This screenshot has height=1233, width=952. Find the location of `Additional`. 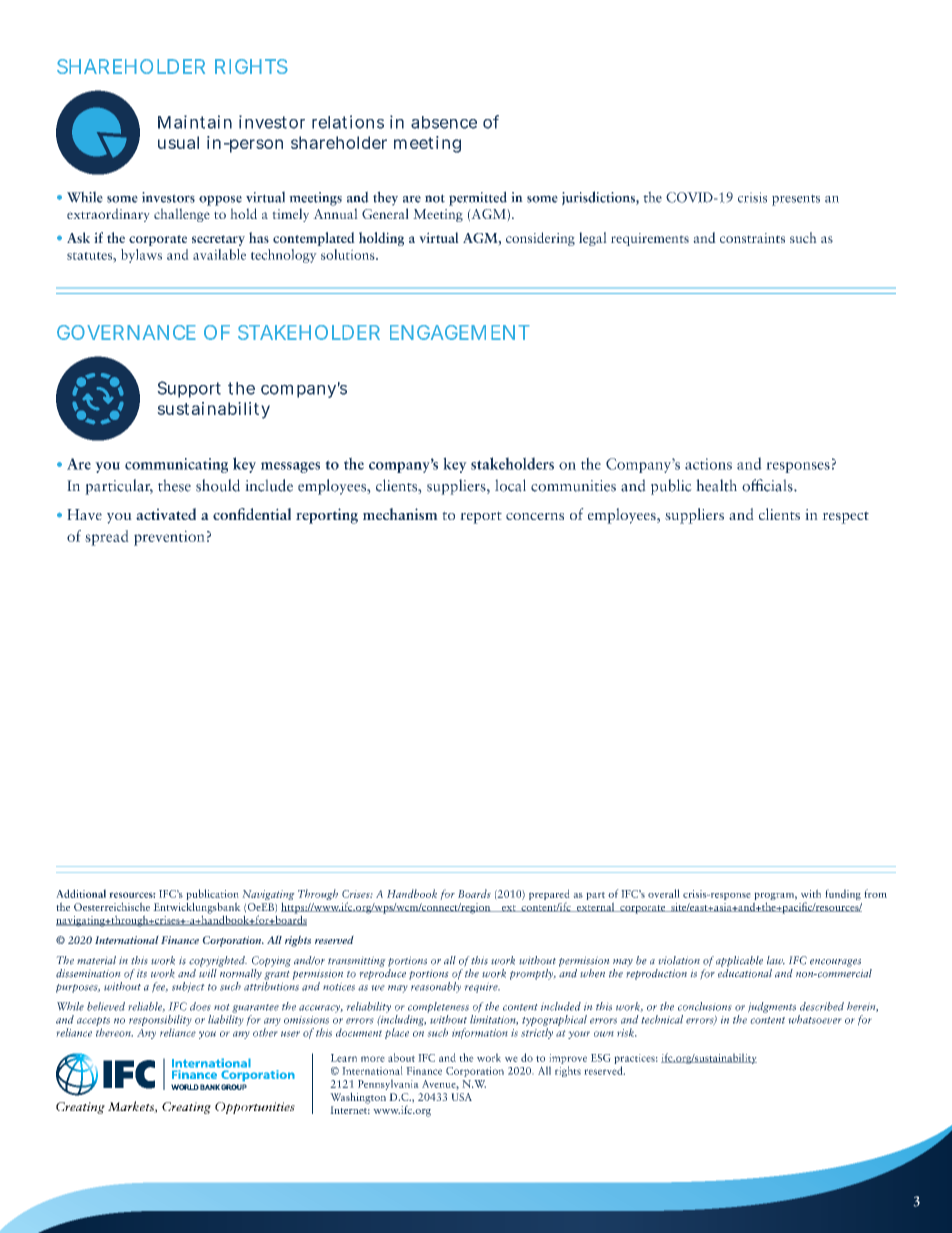

Additional is located at coordinates (81, 893).
